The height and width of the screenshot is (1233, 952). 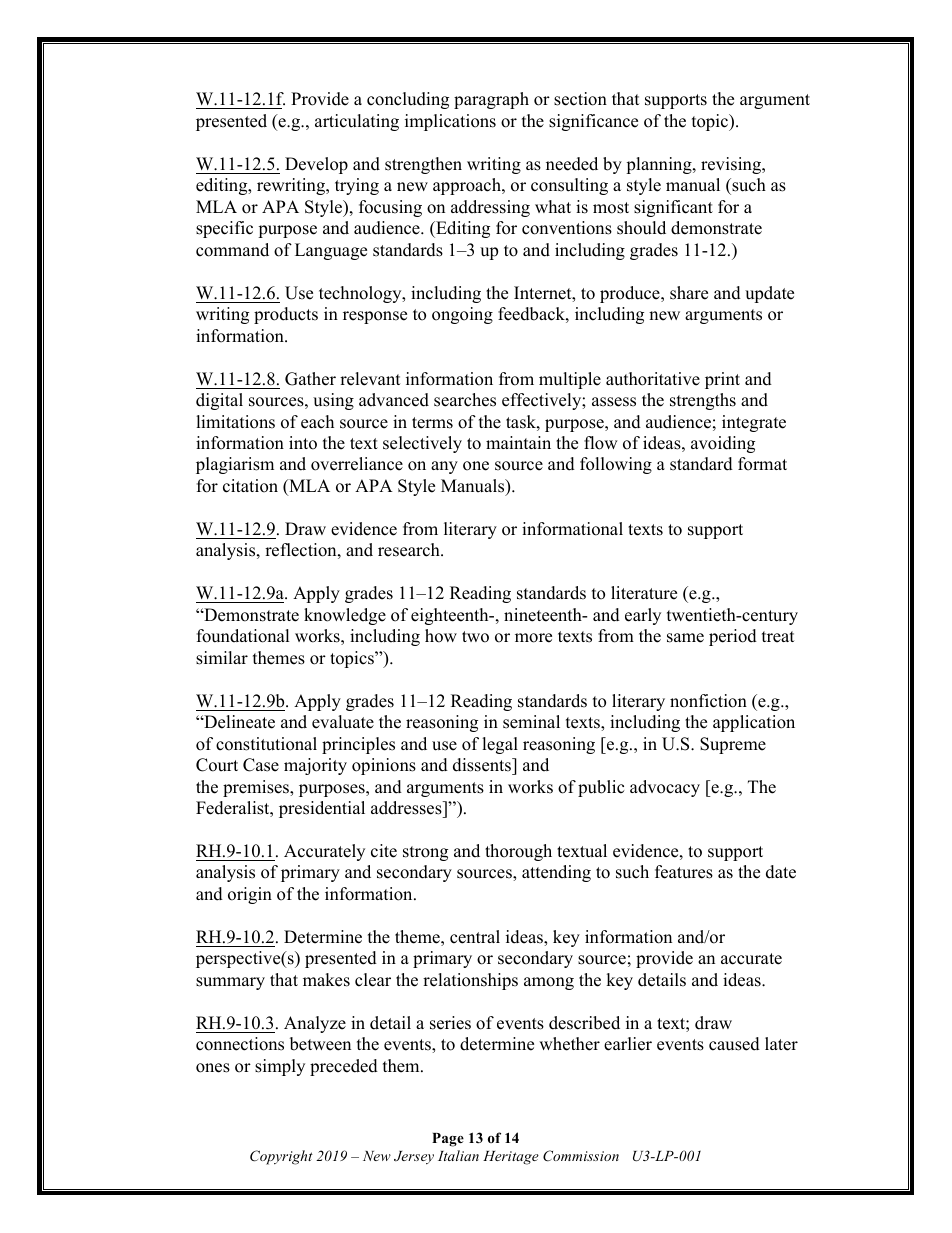 I want to click on revising, so click(x=732, y=165).
